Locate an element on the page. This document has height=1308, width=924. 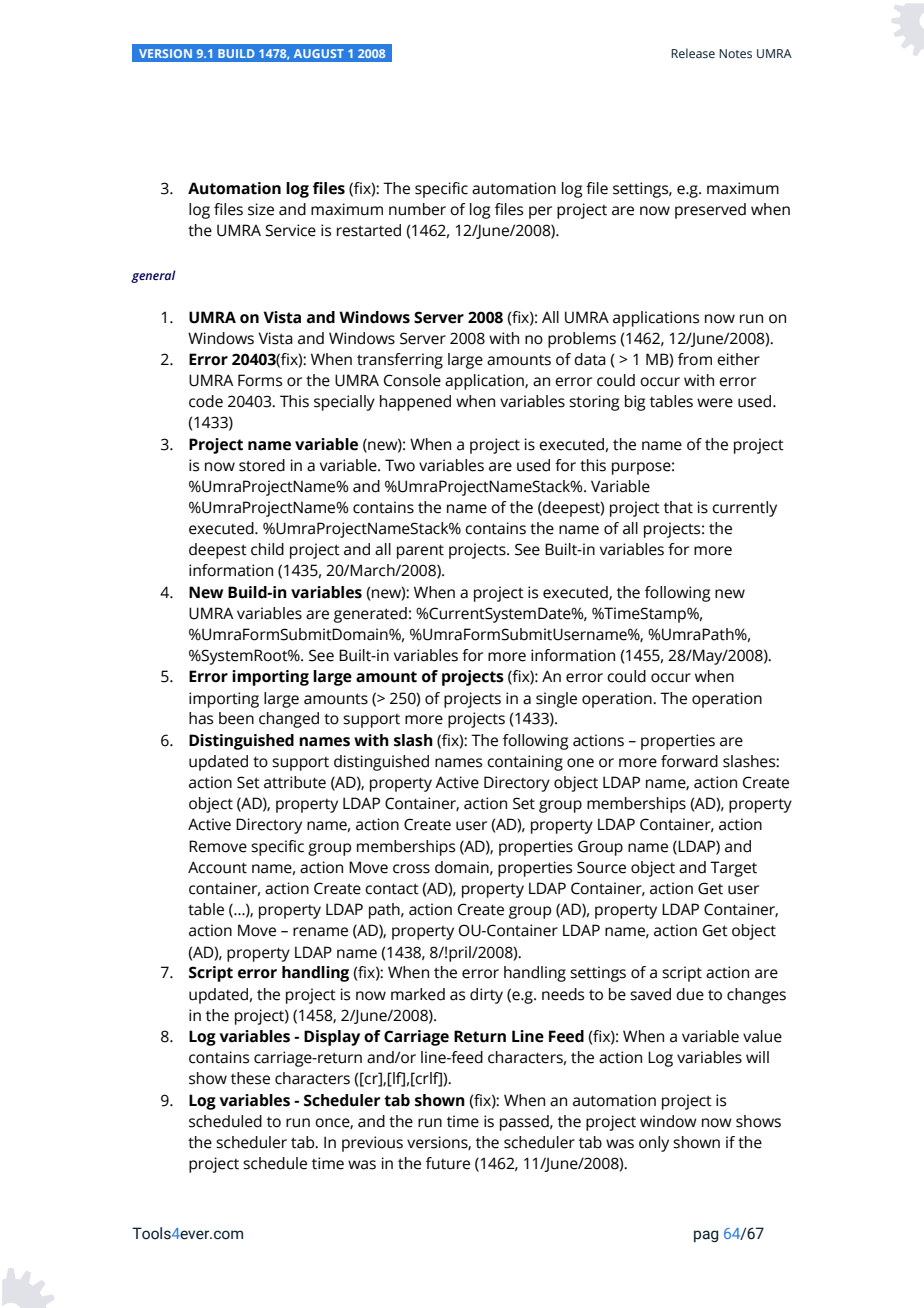
been is located at coordinates (236, 718).
